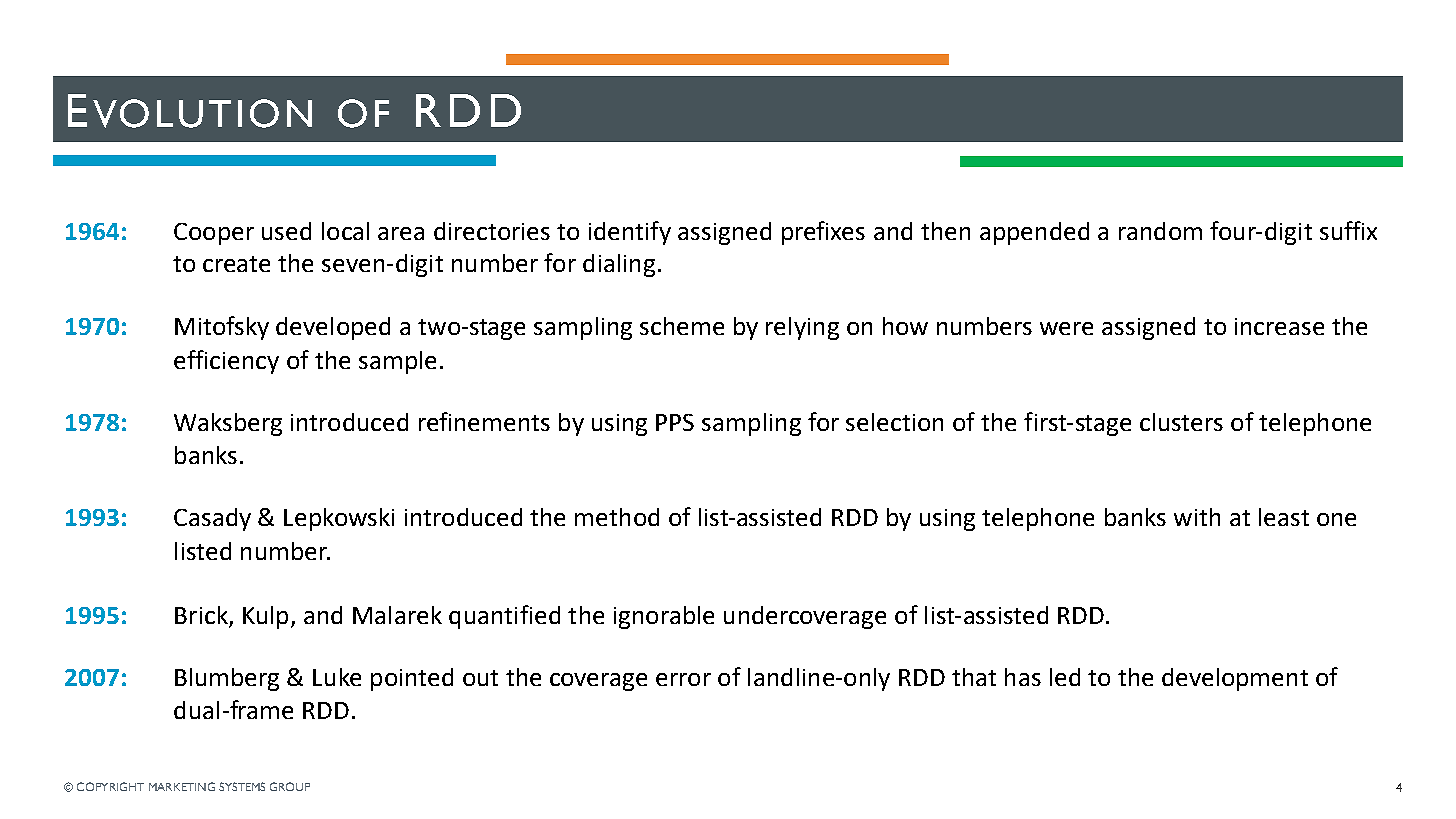  Describe the element at coordinates (823, 233) in the image. I see `prefixes` at that location.
